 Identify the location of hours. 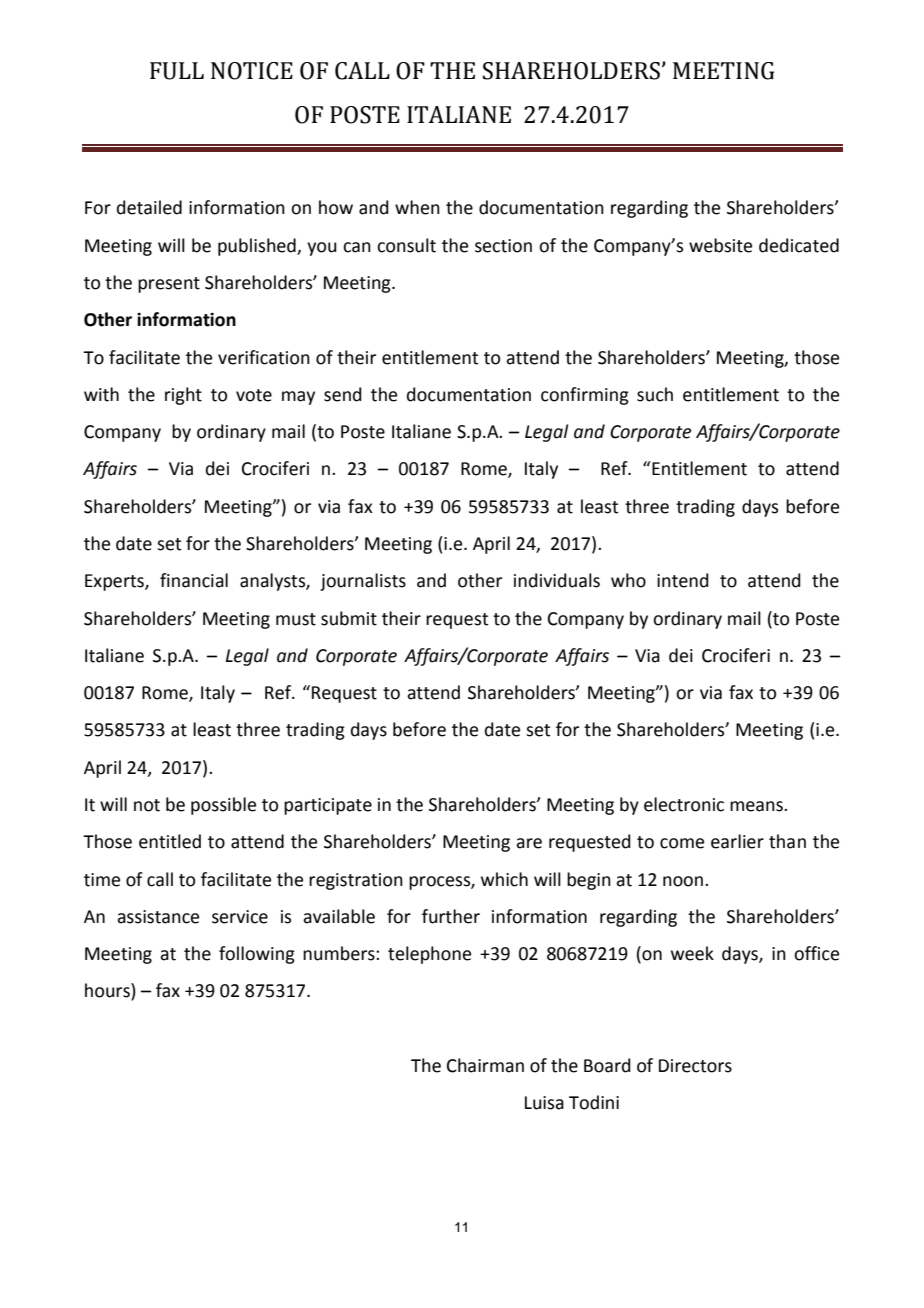
(108, 991).
